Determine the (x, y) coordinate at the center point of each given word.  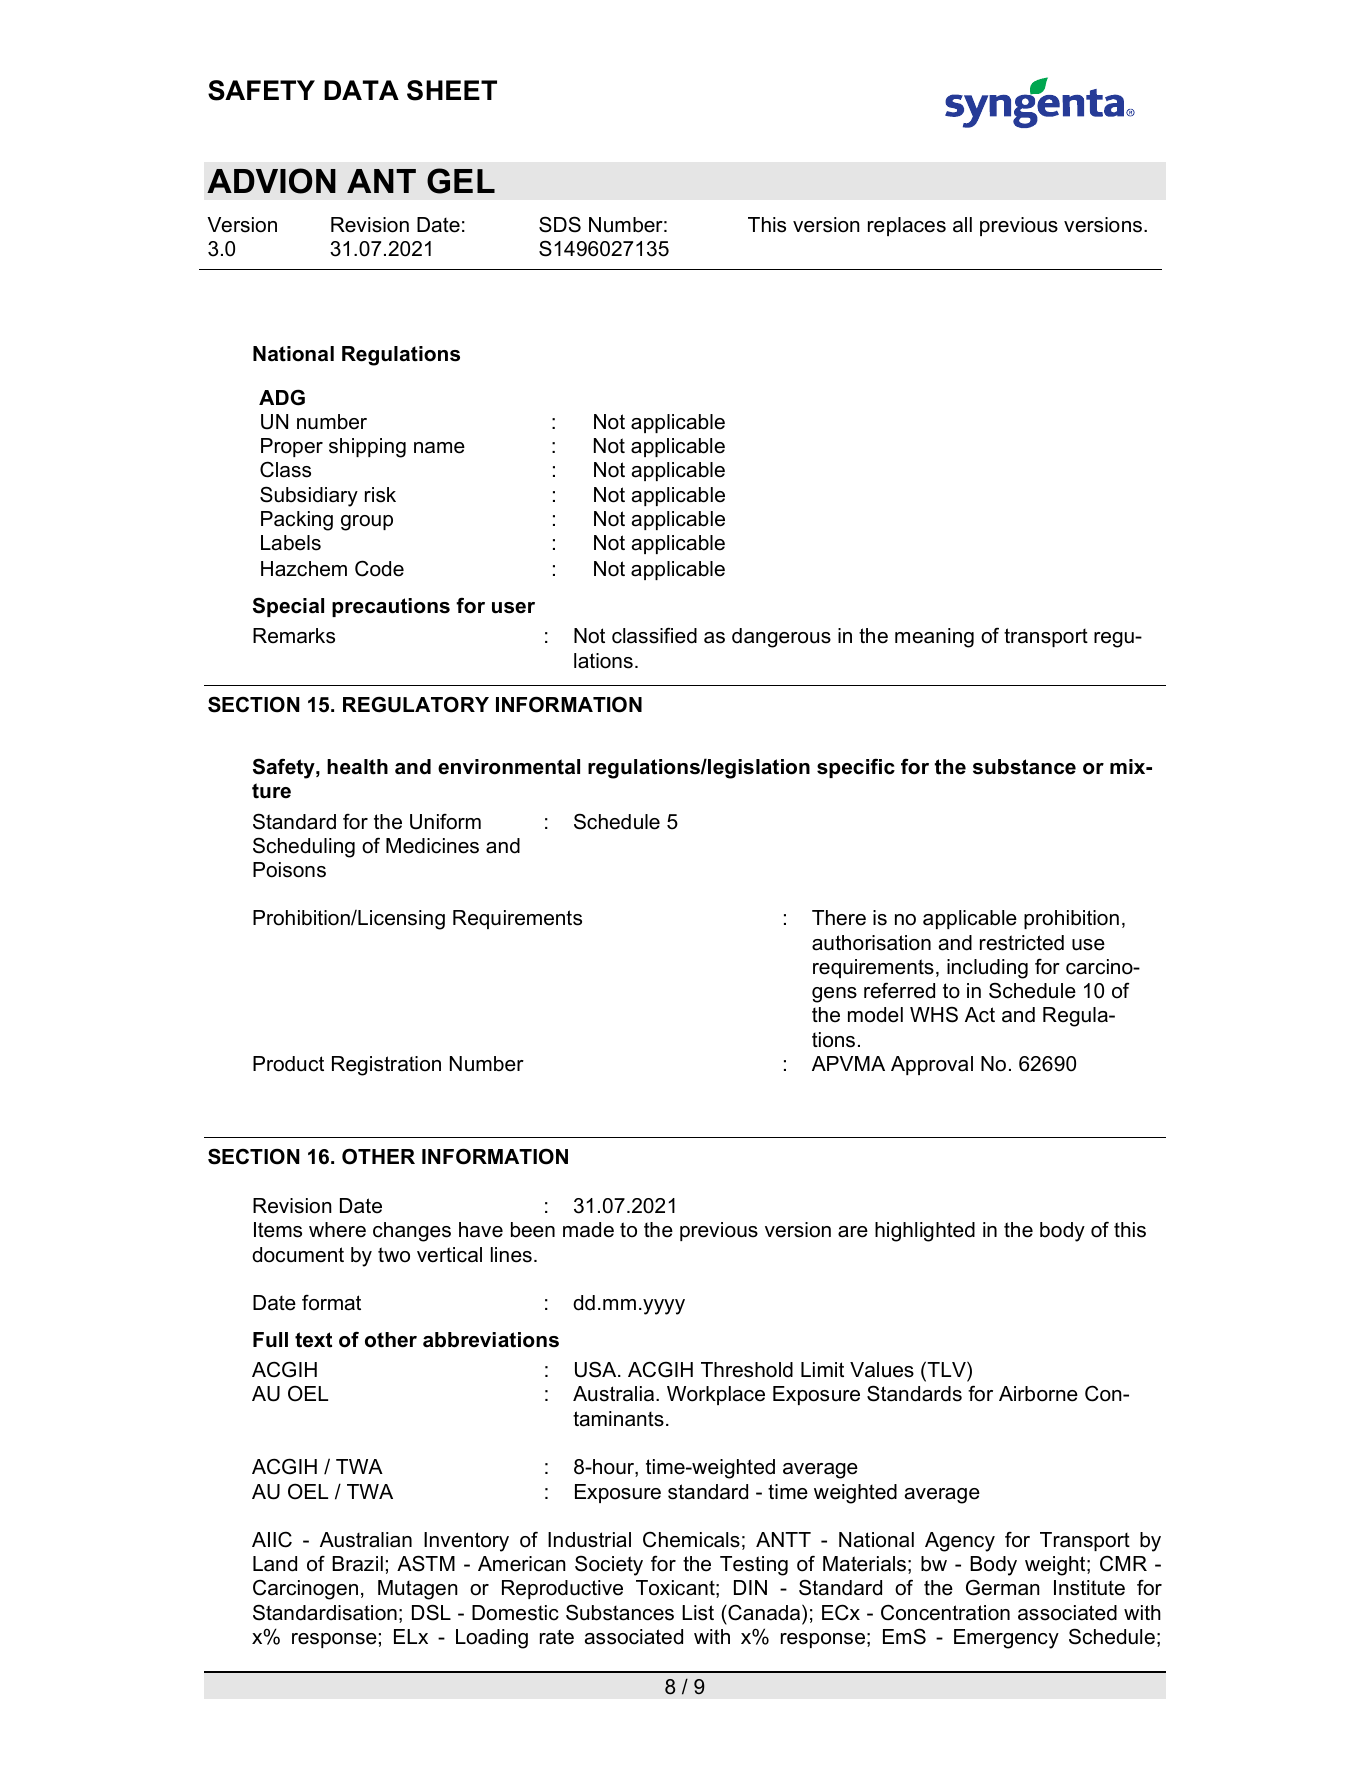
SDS (560, 224)
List (698, 1613)
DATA (361, 90)
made (588, 1230)
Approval (932, 1065)
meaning (934, 638)
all (962, 225)
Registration (386, 1066)
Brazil (357, 1564)
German (1003, 1587)
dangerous (781, 638)
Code (379, 568)
